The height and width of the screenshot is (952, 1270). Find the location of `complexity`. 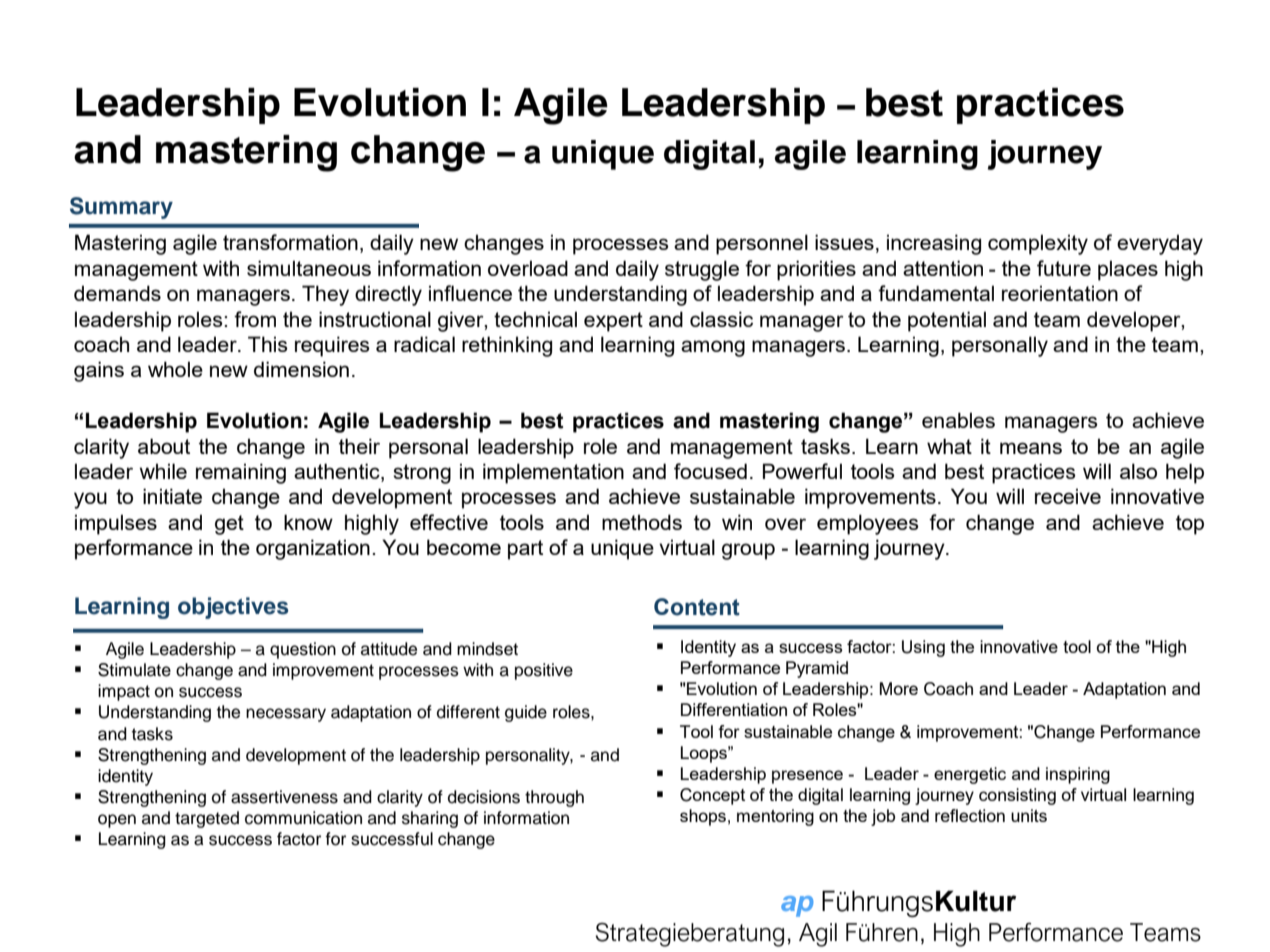

complexity is located at coordinates (1038, 244).
